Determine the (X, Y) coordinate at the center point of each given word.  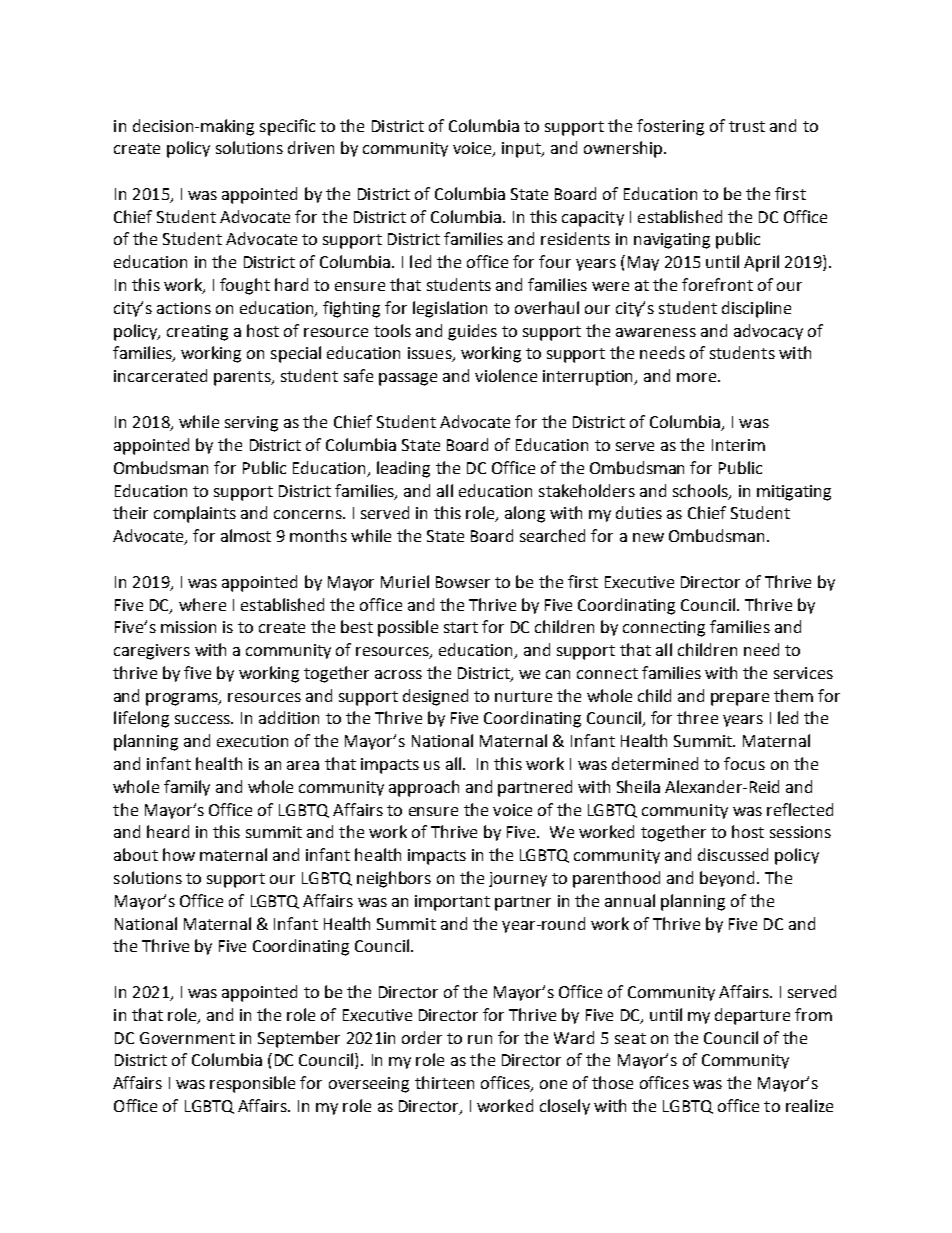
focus (744, 763)
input (522, 150)
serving (251, 424)
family (187, 788)
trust (747, 126)
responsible (252, 1084)
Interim (738, 445)
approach (424, 788)
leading (403, 469)
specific (287, 127)
